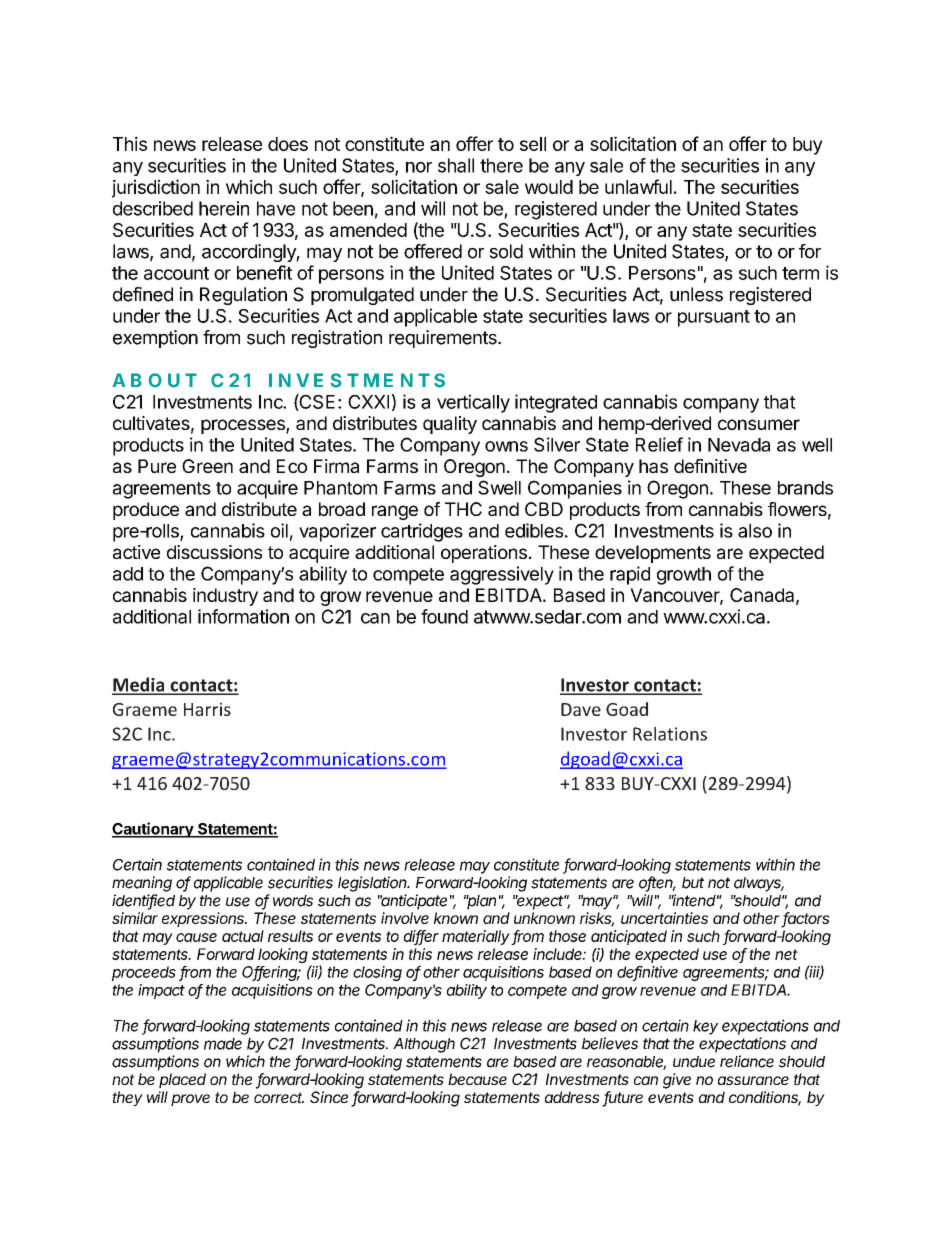 The height and width of the screenshot is (1233, 952). Describe the element at coordinates (424, 1045) in the screenshot. I see `Although` at that location.
